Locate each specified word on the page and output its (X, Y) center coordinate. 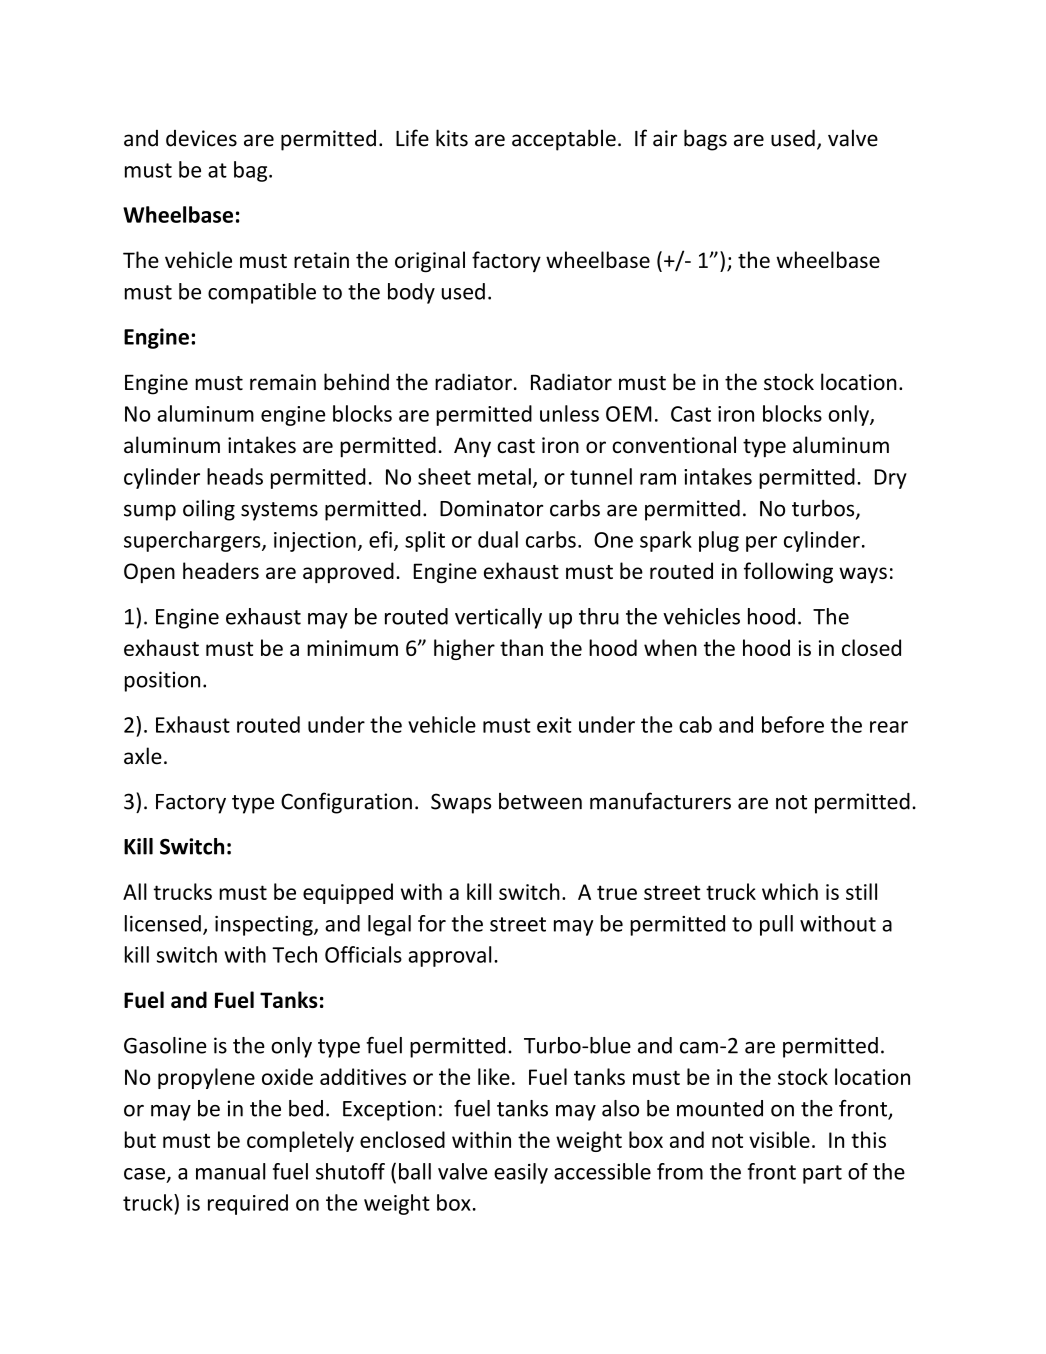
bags (705, 140)
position (162, 681)
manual (231, 1171)
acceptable (564, 140)
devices (201, 138)
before (793, 724)
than (521, 647)
